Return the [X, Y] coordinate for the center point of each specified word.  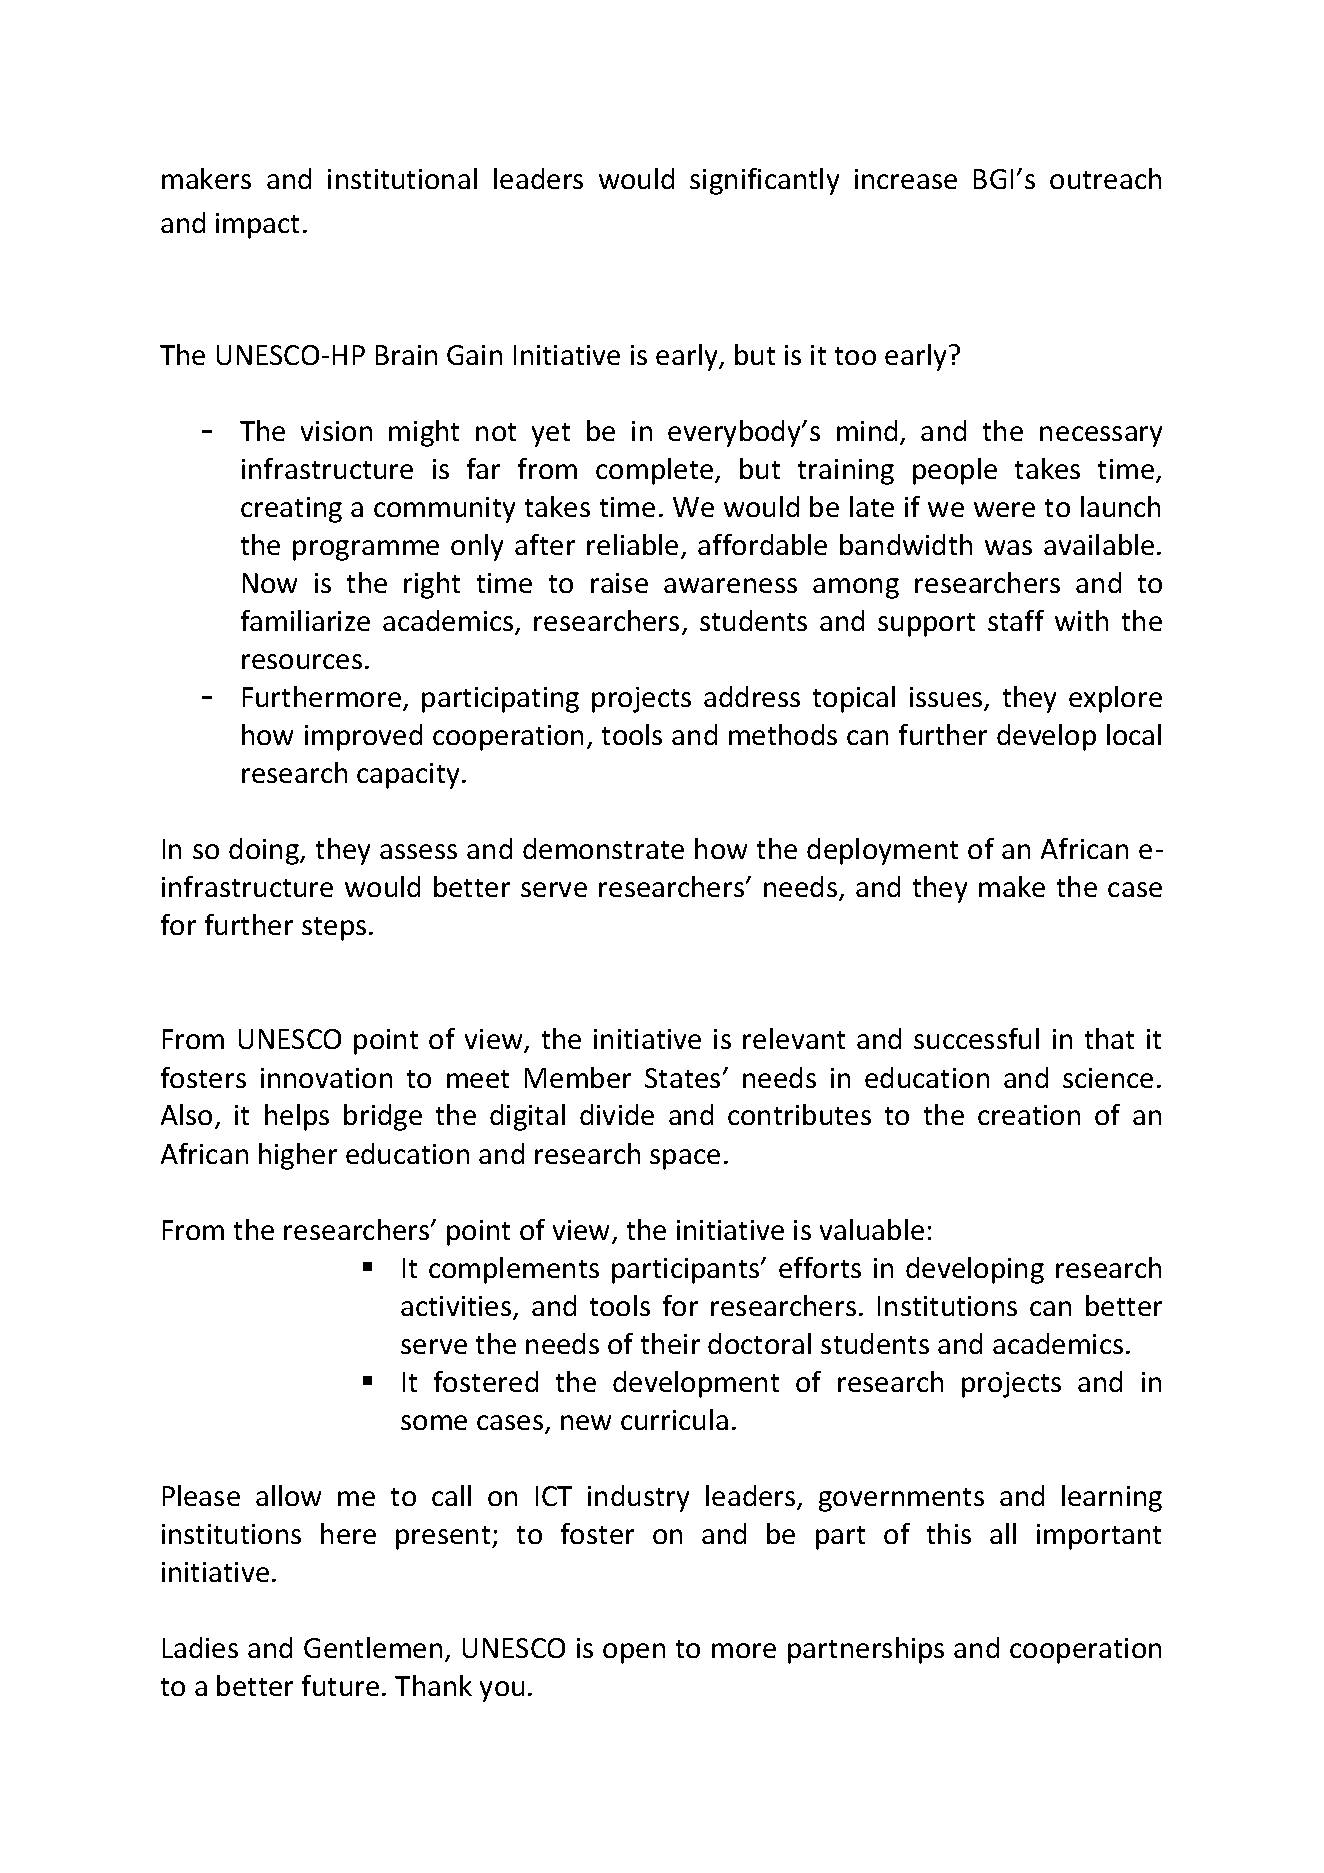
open [634, 1653]
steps [334, 929]
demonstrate [603, 848]
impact [257, 226]
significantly [764, 181]
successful [976, 1038]
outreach [1105, 178]
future [340, 1685]
